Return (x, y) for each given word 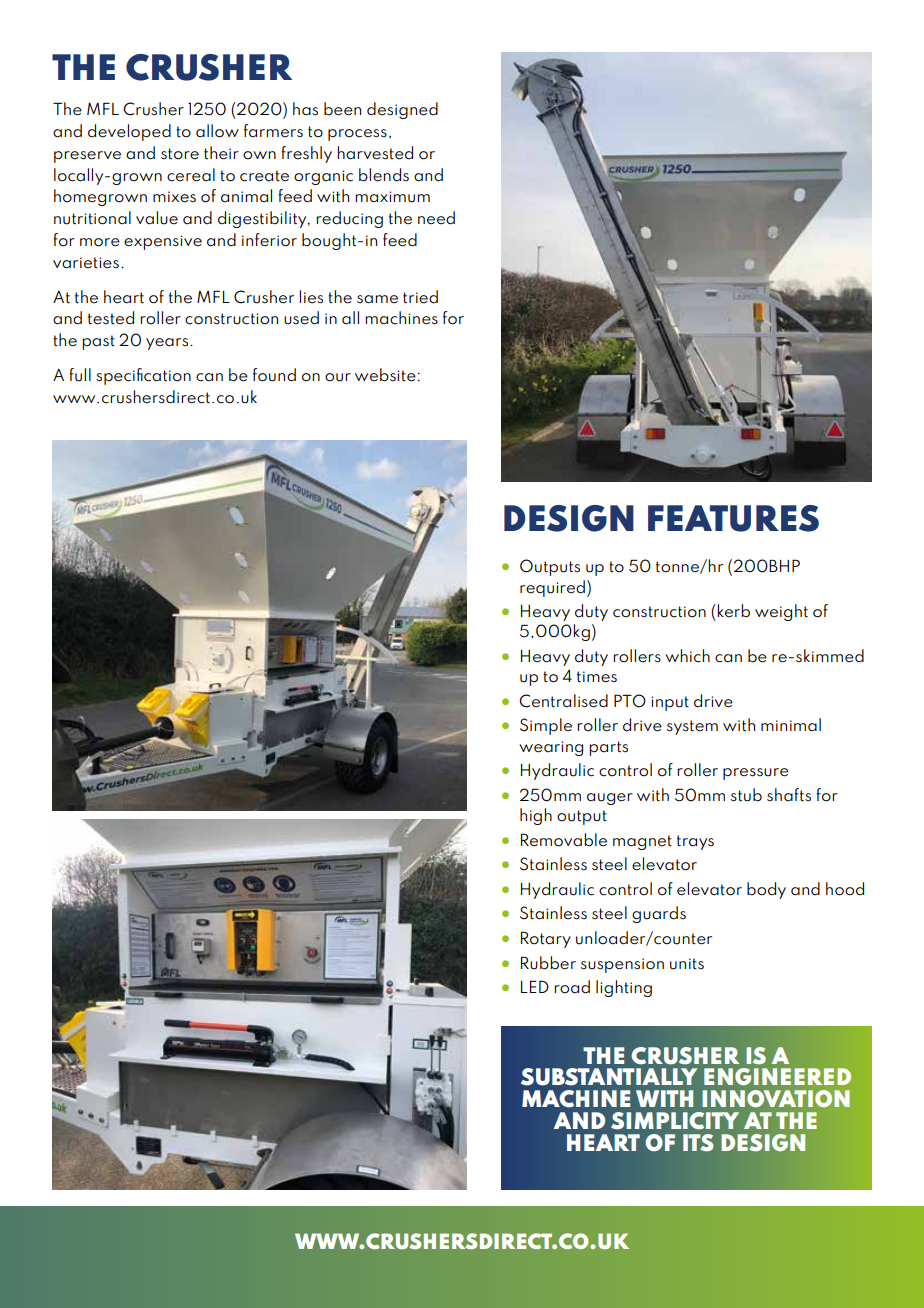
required (552, 588)
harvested (375, 153)
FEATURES (733, 518)
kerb (732, 611)
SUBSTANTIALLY (609, 1077)
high (536, 816)
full (80, 375)
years (168, 344)
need (436, 218)
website (385, 375)
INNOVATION (776, 1099)
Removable (564, 840)
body (766, 890)
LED (535, 986)
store (180, 154)
